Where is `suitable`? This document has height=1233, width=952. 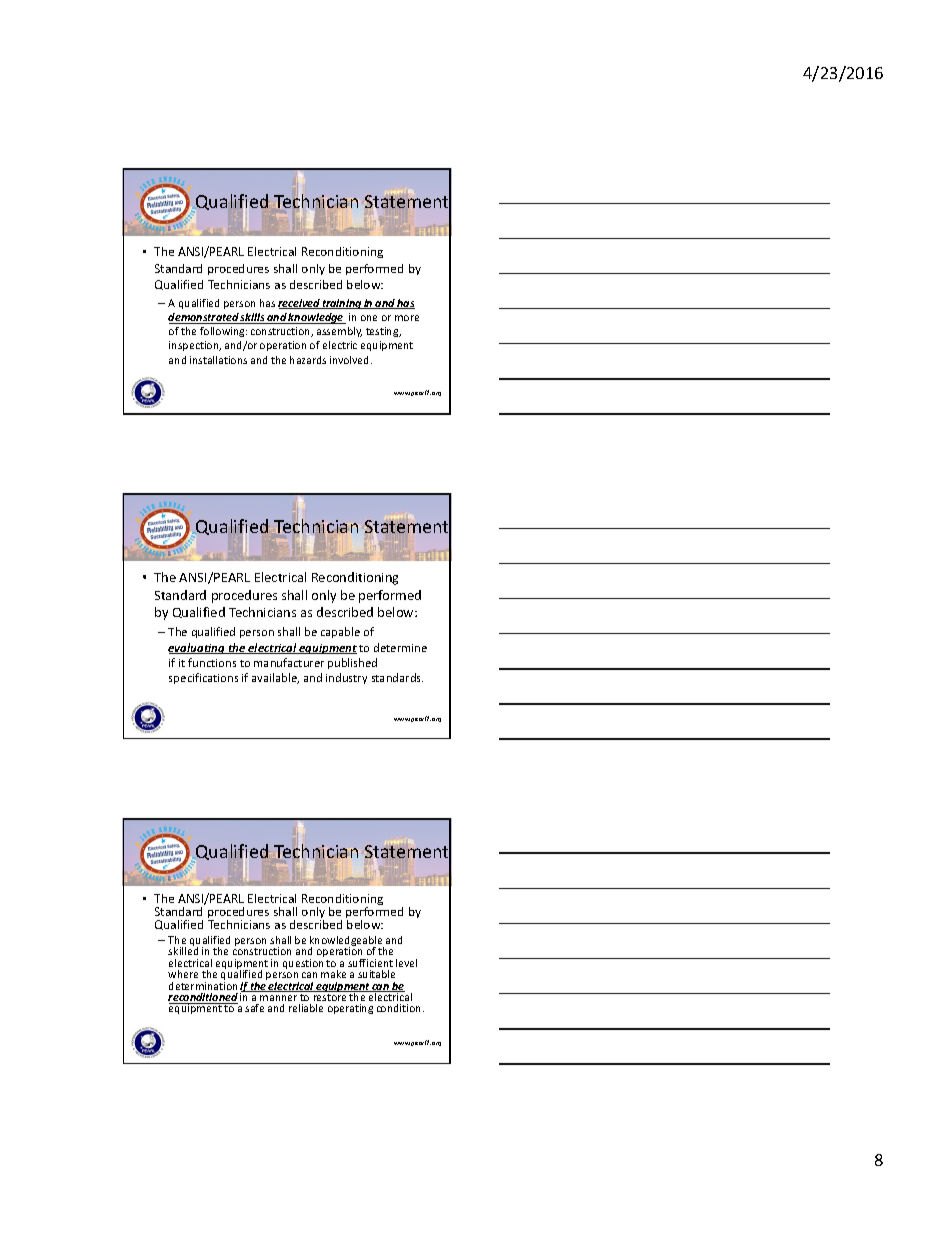
suitable is located at coordinates (376, 974).
